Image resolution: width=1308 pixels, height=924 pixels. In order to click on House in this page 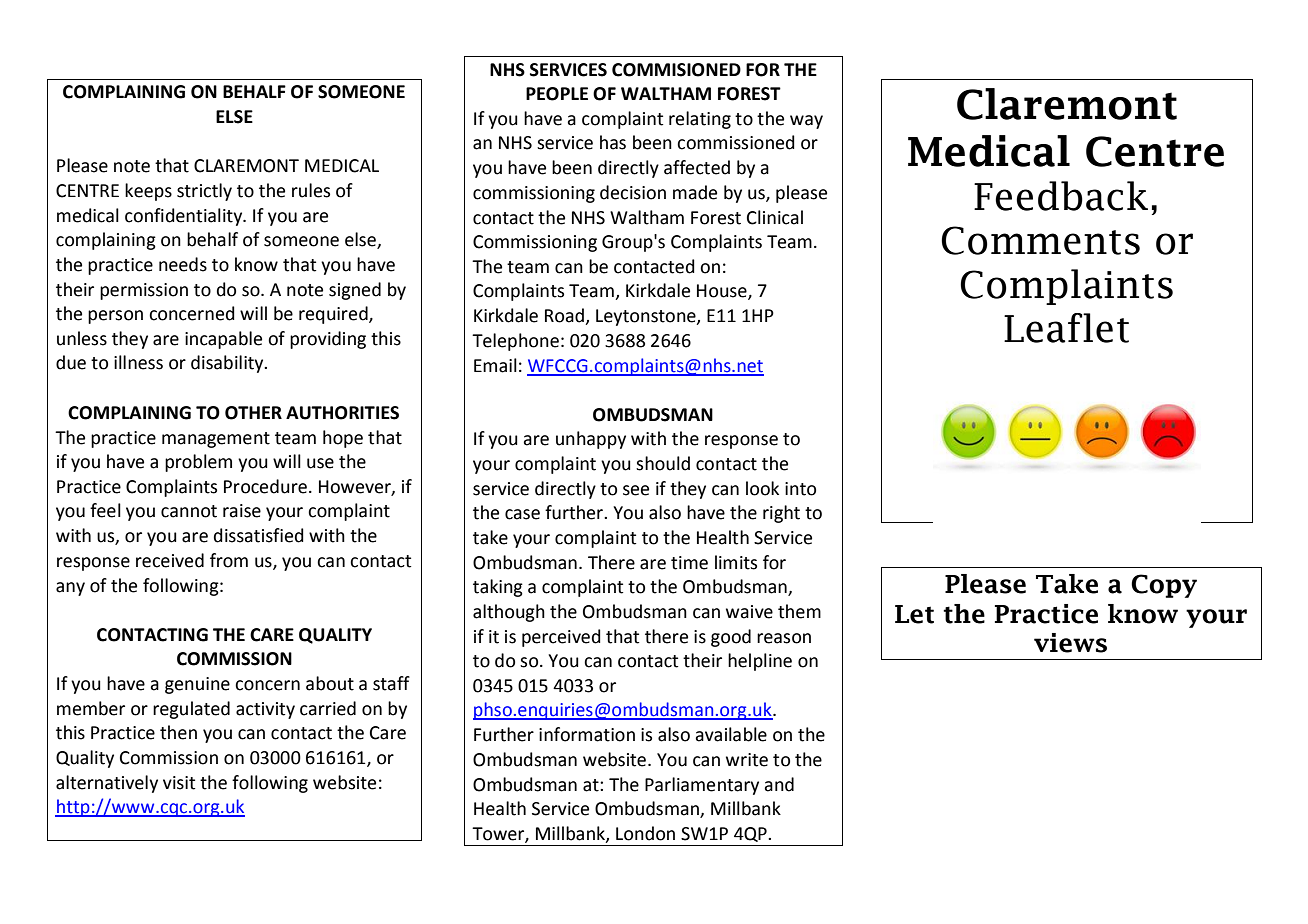, I will do `click(723, 292)`.
